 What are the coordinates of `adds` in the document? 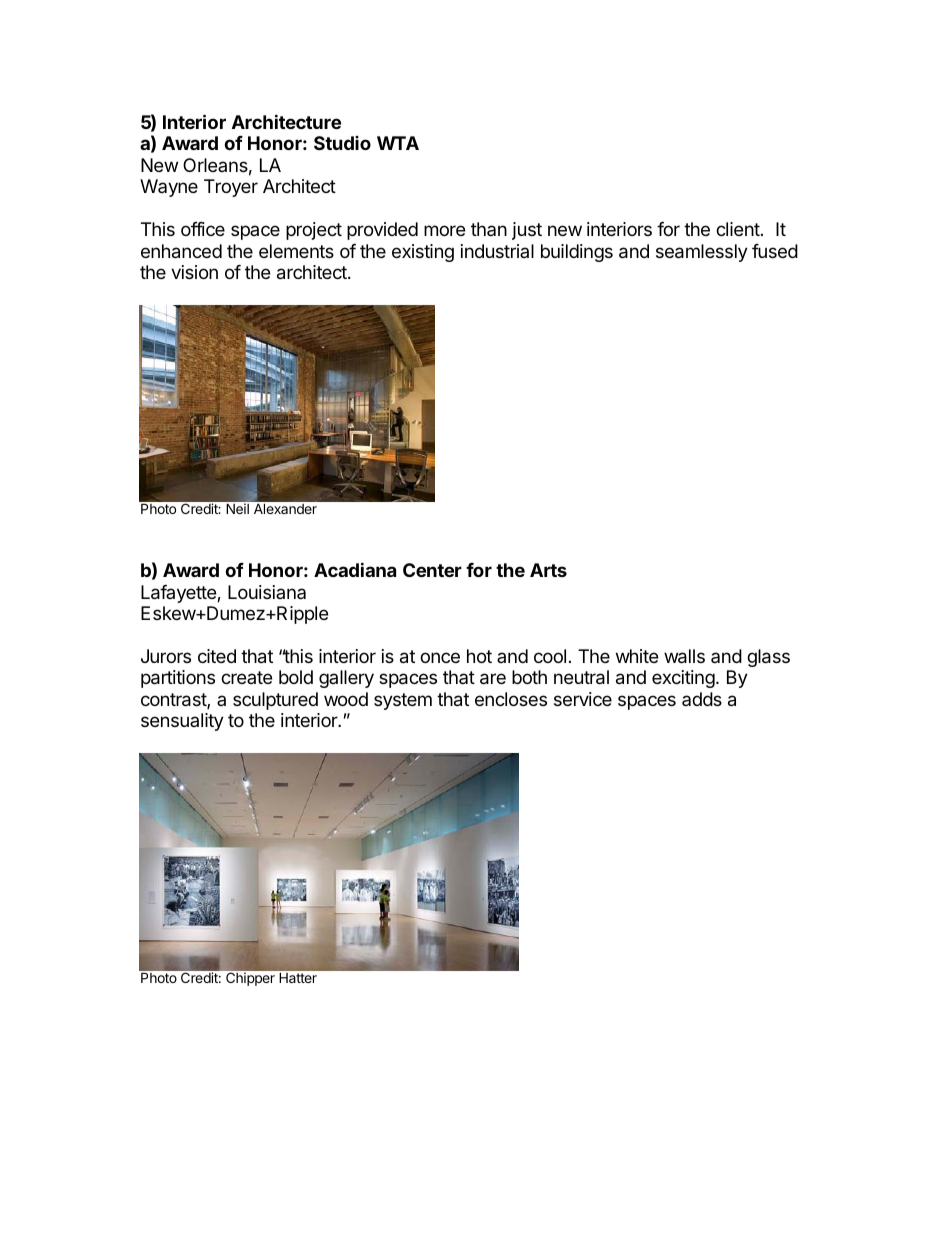 It's located at (702, 699).
